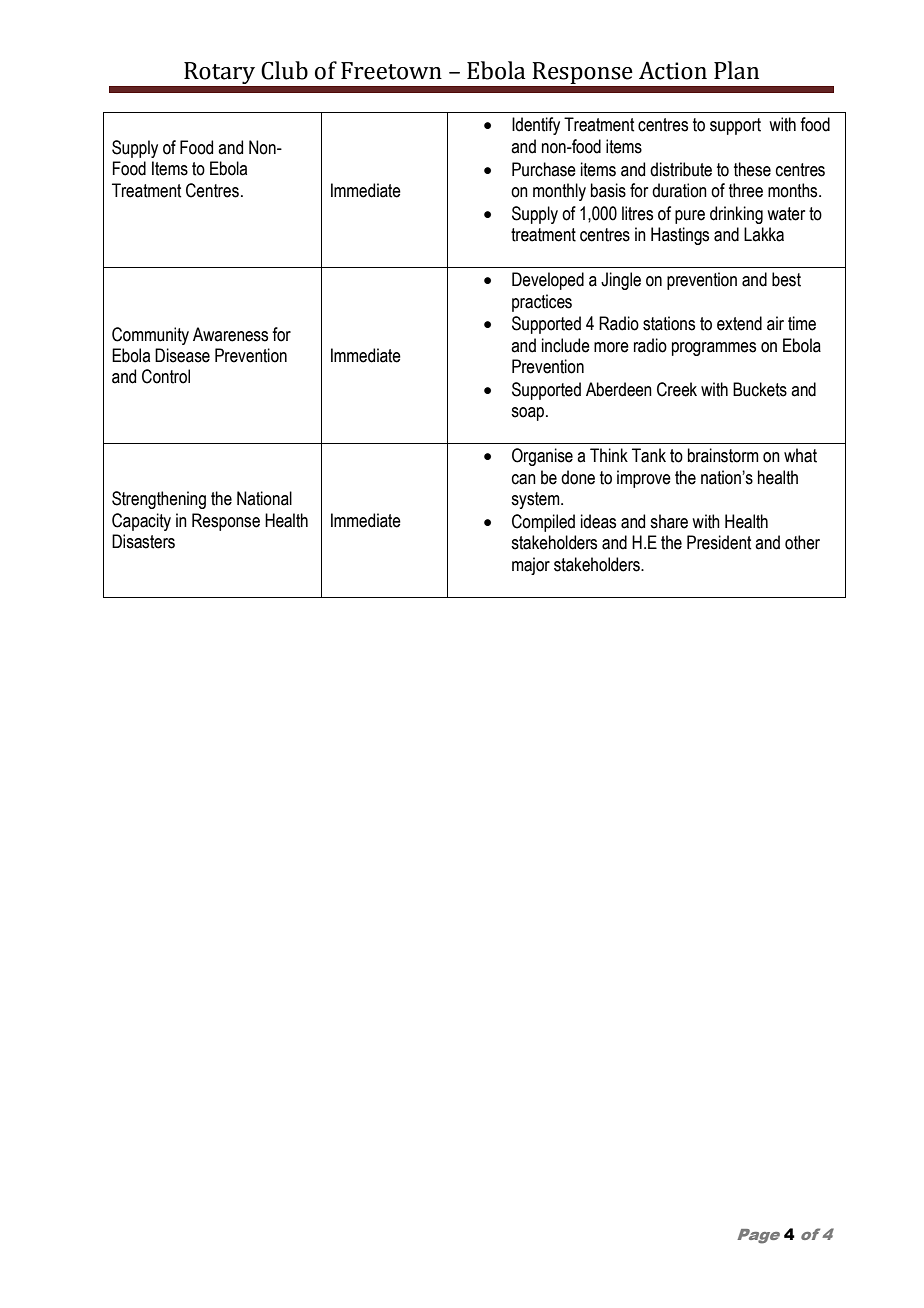 Image resolution: width=924 pixels, height=1308 pixels. Describe the element at coordinates (166, 376) in the image. I see `Control` at that location.
